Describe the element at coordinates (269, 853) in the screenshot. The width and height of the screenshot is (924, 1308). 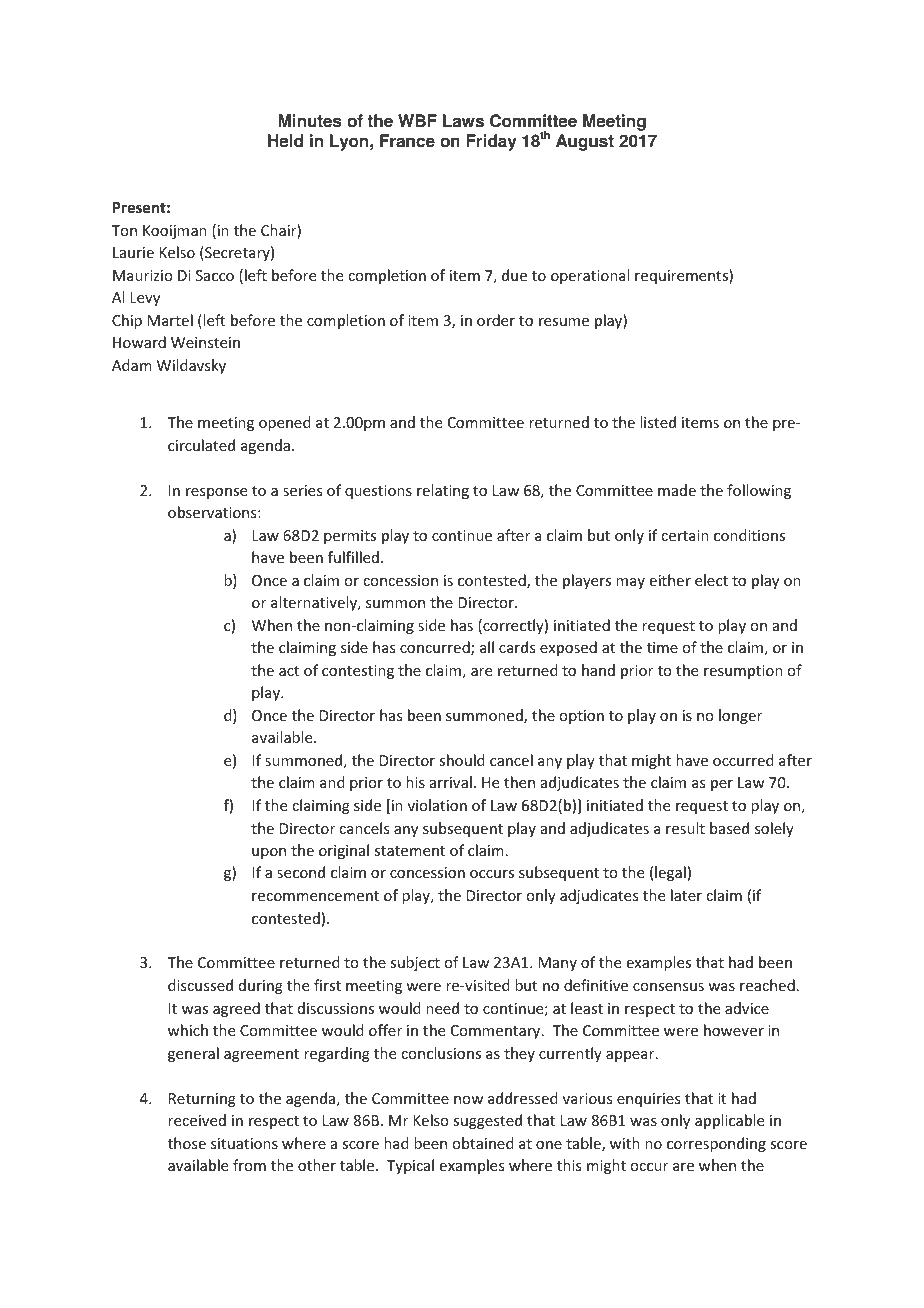
I see `upon` at that location.
